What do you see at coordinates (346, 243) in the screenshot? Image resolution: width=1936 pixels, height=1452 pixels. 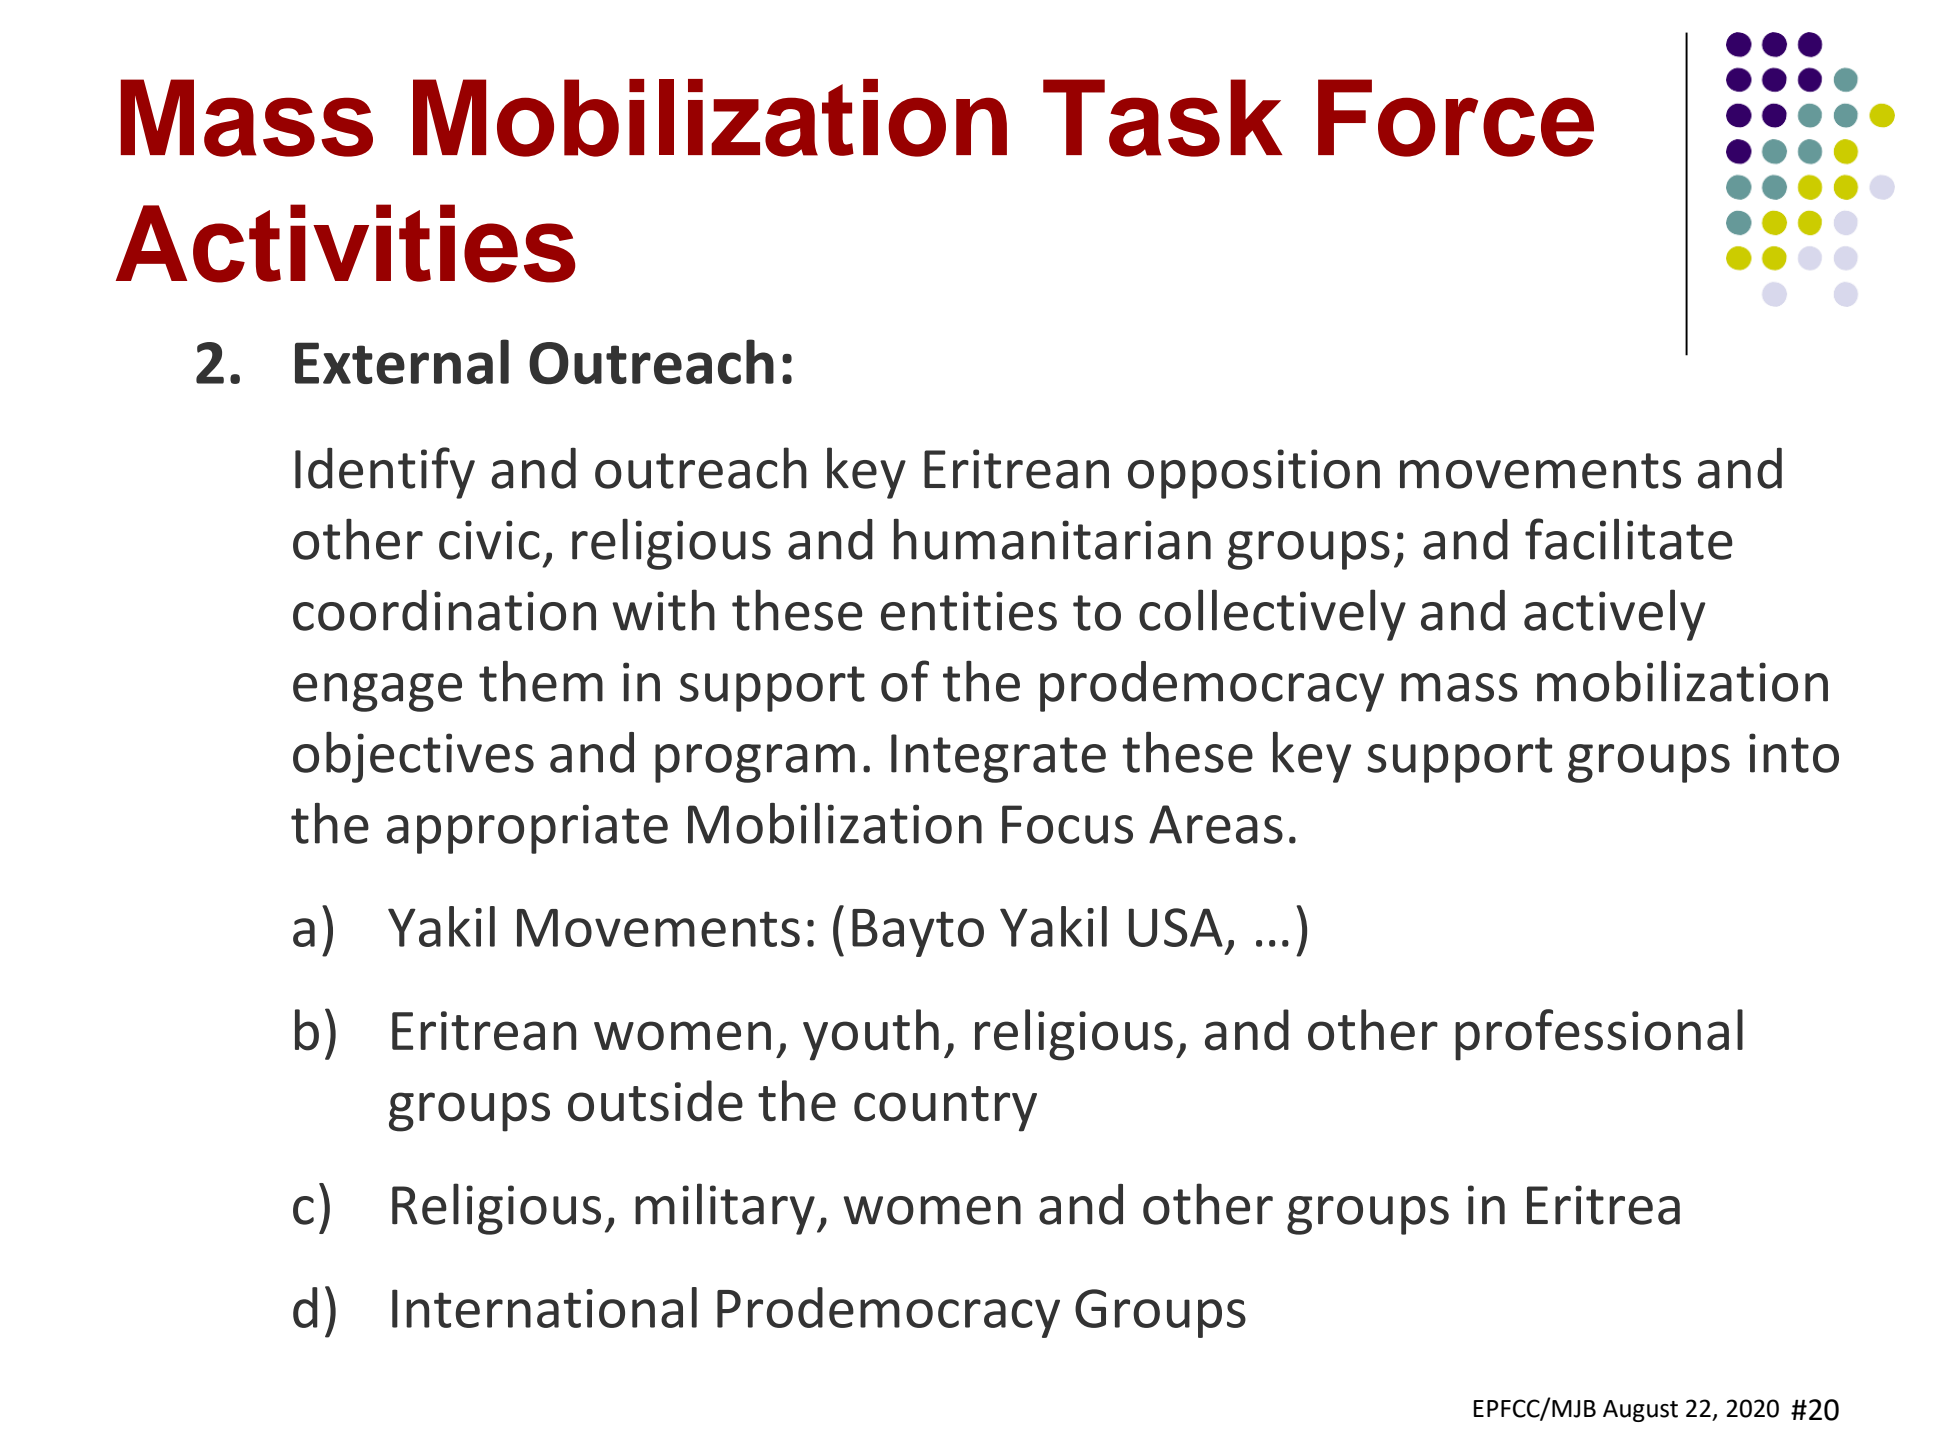 I see `Activities` at bounding box center [346, 243].
